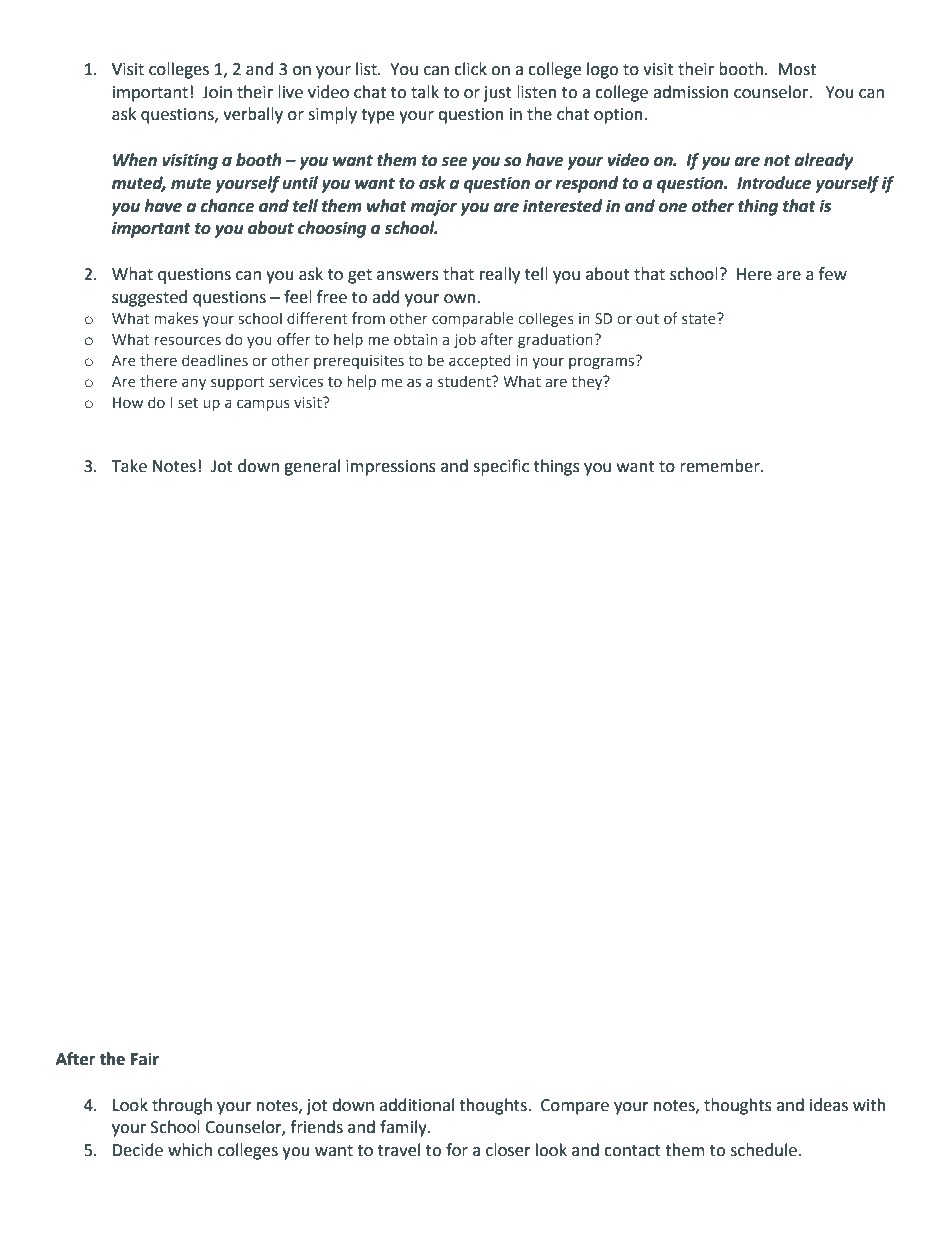  I want to click on just, so click(497, 94).
